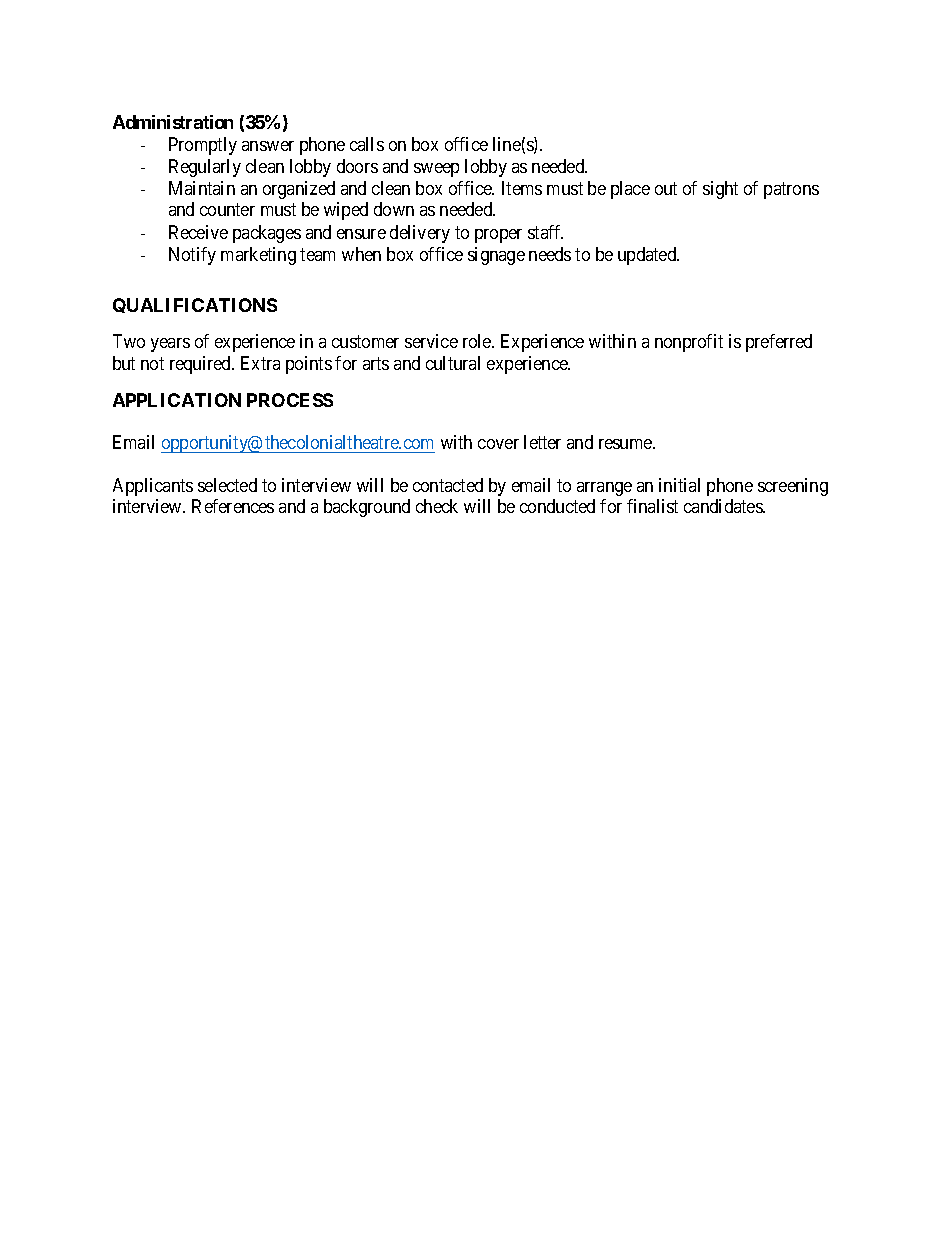 This screenshot has height=1233, width=952. I want to click on Notify, so click(192, 256).
